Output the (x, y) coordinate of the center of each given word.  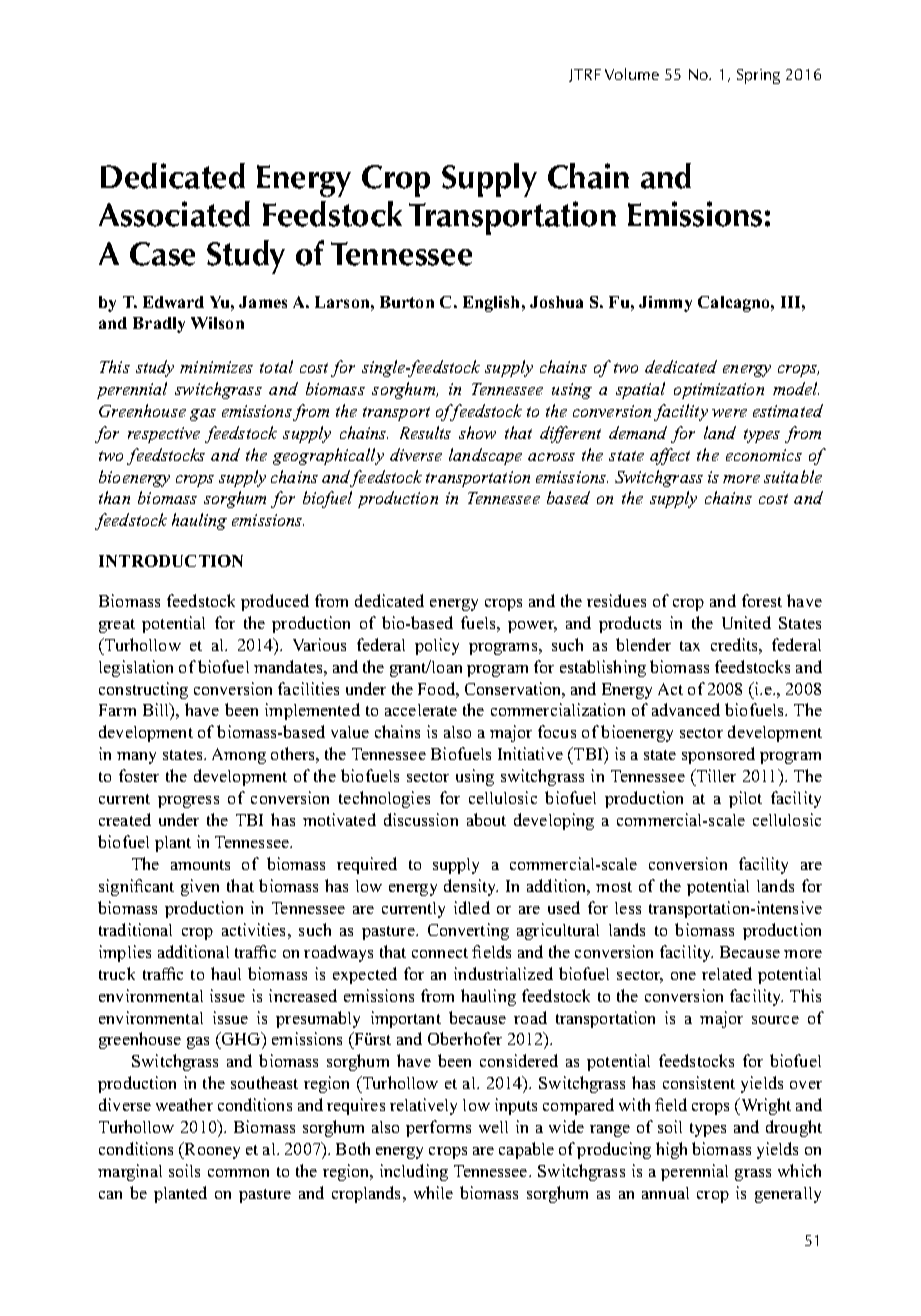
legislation (136, 668)
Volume (632, 74)
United (746, 622)
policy (437, 646)
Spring (758, 76)
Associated (174, 214)
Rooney (211, 1150)
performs (438, 1128)
